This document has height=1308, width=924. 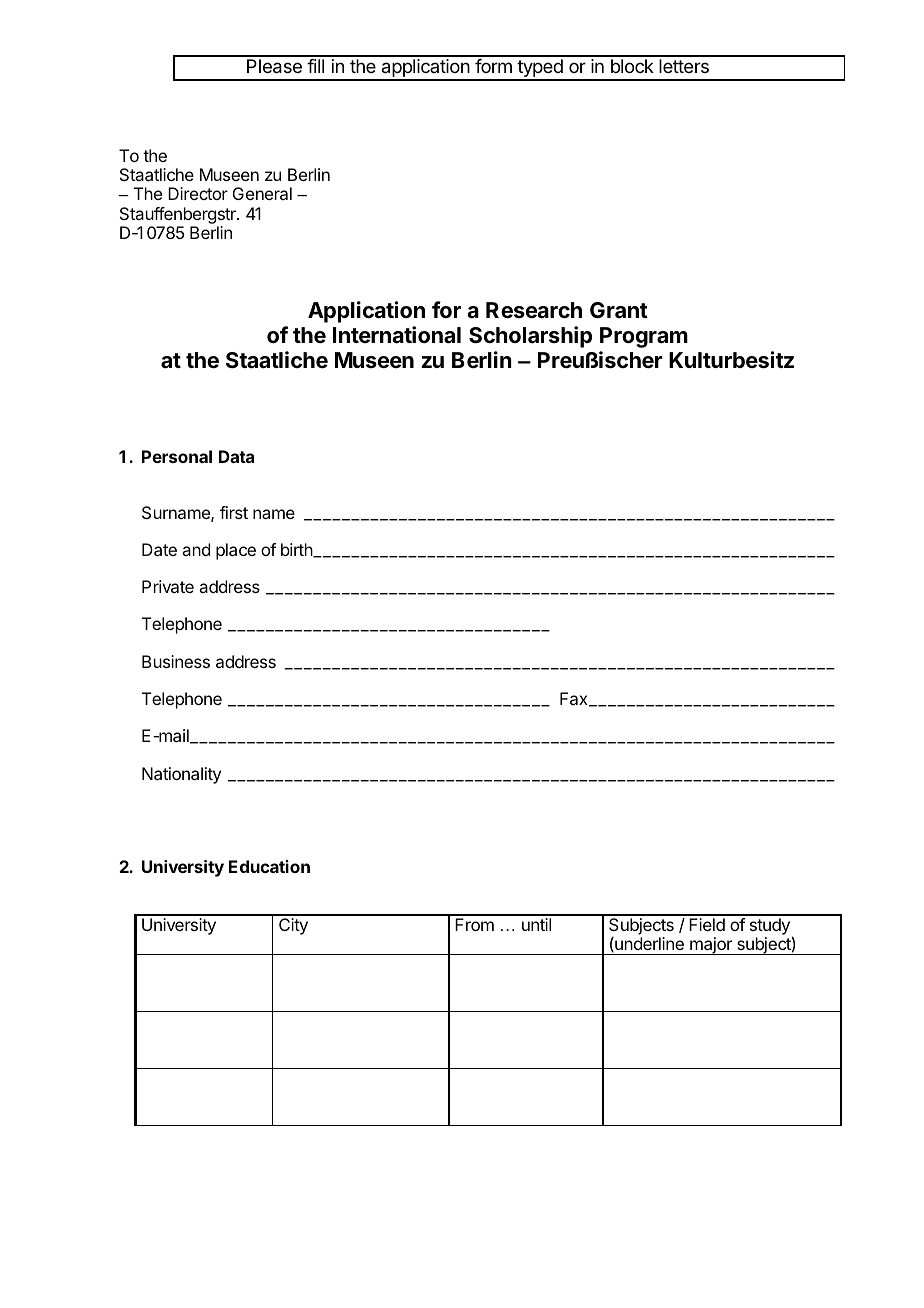 I want to click on Education, so click(x=269, y=866).
